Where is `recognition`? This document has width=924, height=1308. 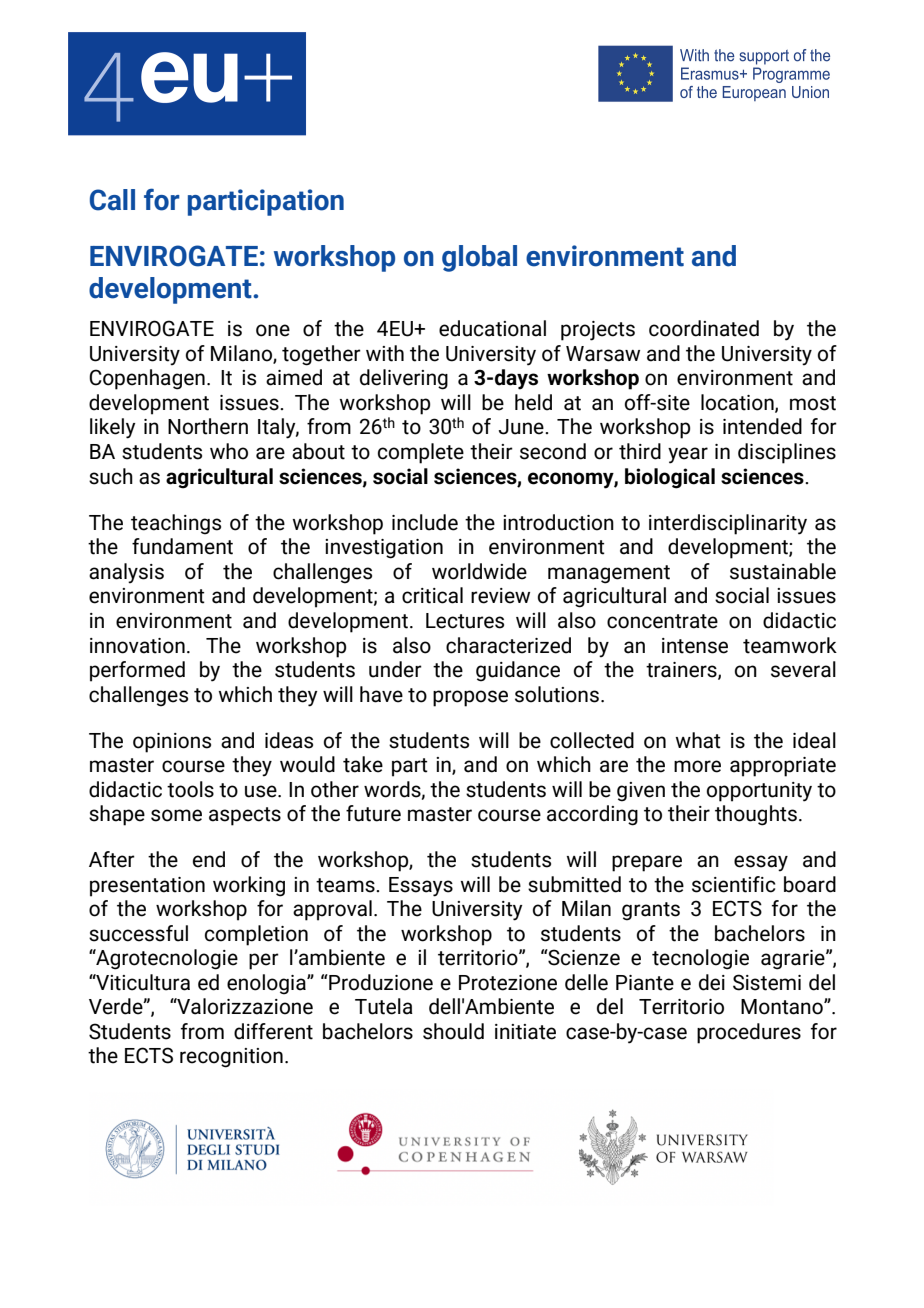 recognition is located at coordinates (231, 1058).
